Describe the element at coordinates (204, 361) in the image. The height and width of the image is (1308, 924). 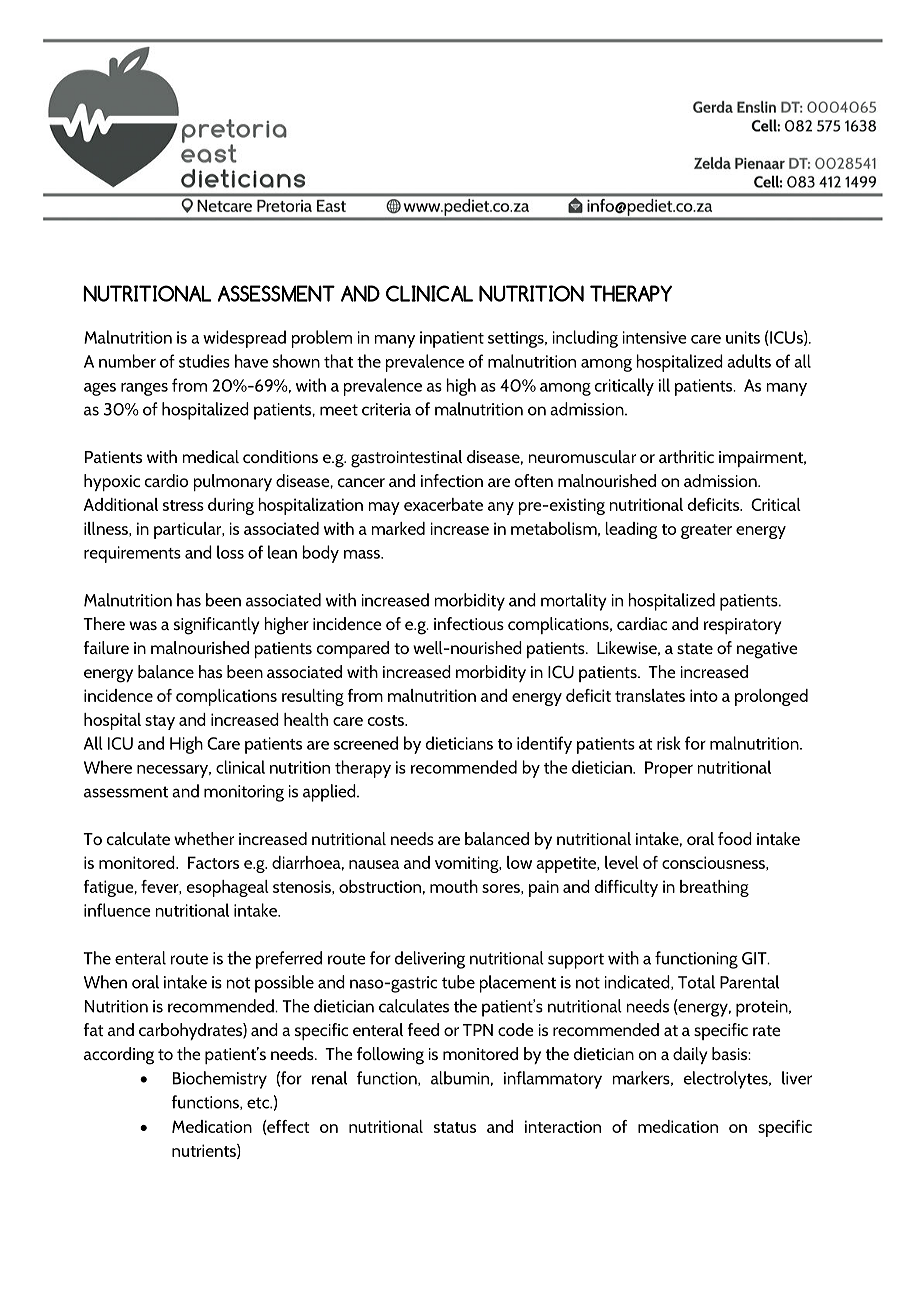
I see `studies` at that location.
